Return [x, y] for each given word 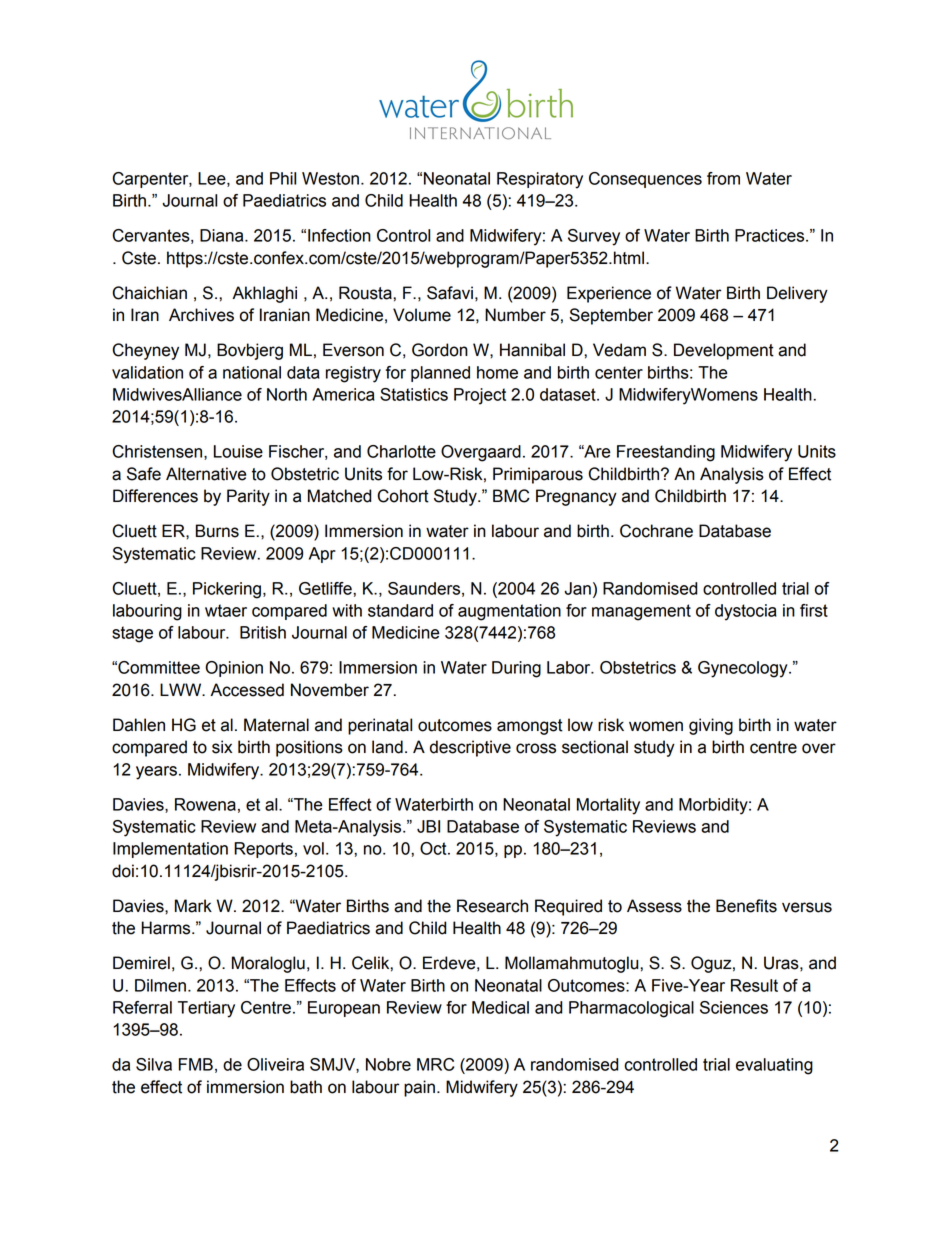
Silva [154, 1064]
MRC [435, 1064]
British [263, 632]
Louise [238, 451]
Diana [223, 235]
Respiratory [540, 180]
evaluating [774, 1066]
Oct [434, 848]
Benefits [746, 906]
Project [480, 396]
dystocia [746, 612]
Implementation [170, 850]
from [723, 178]
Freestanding [666, 453]
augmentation [509, 612]
